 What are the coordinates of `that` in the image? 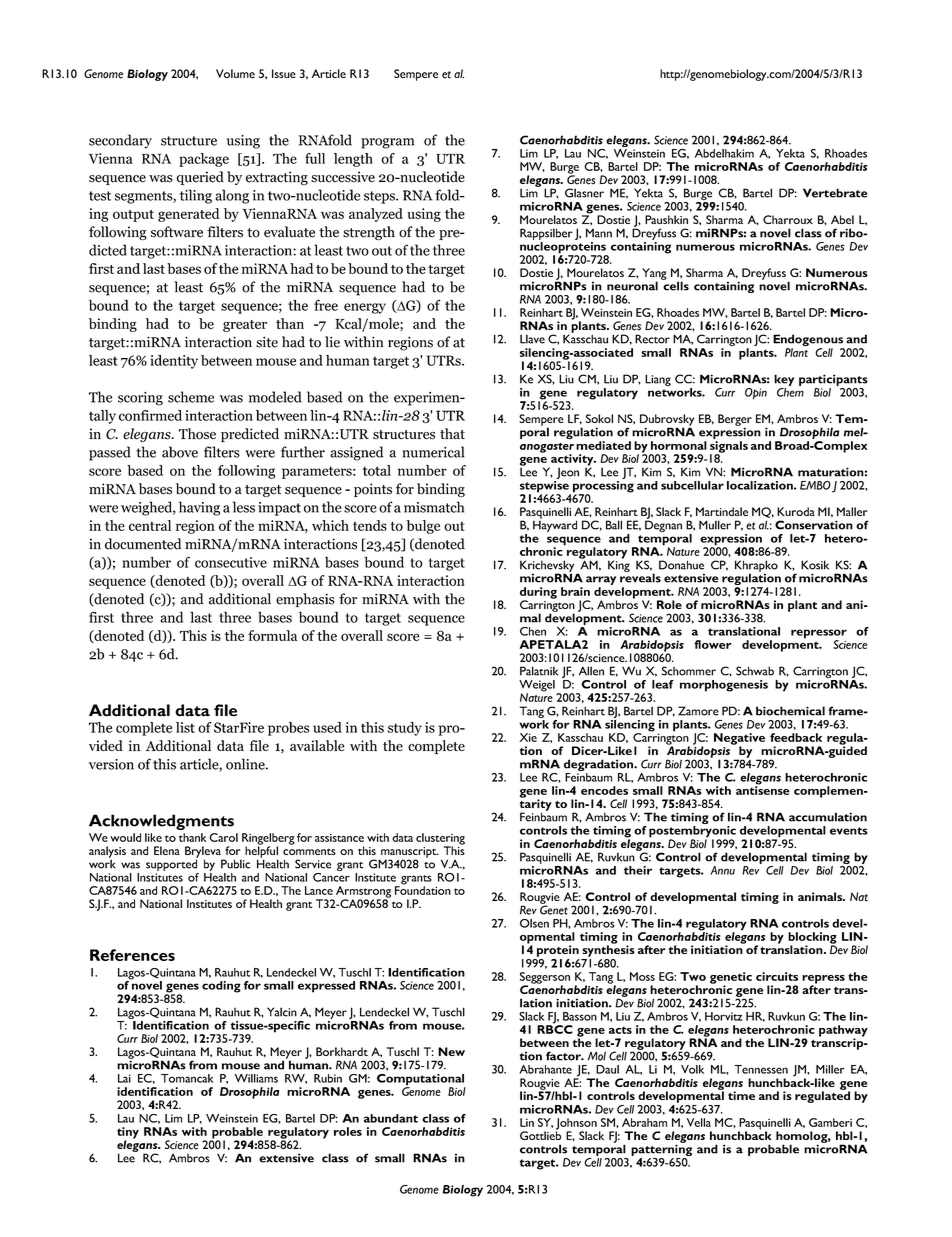 It's located at (452, 433).
